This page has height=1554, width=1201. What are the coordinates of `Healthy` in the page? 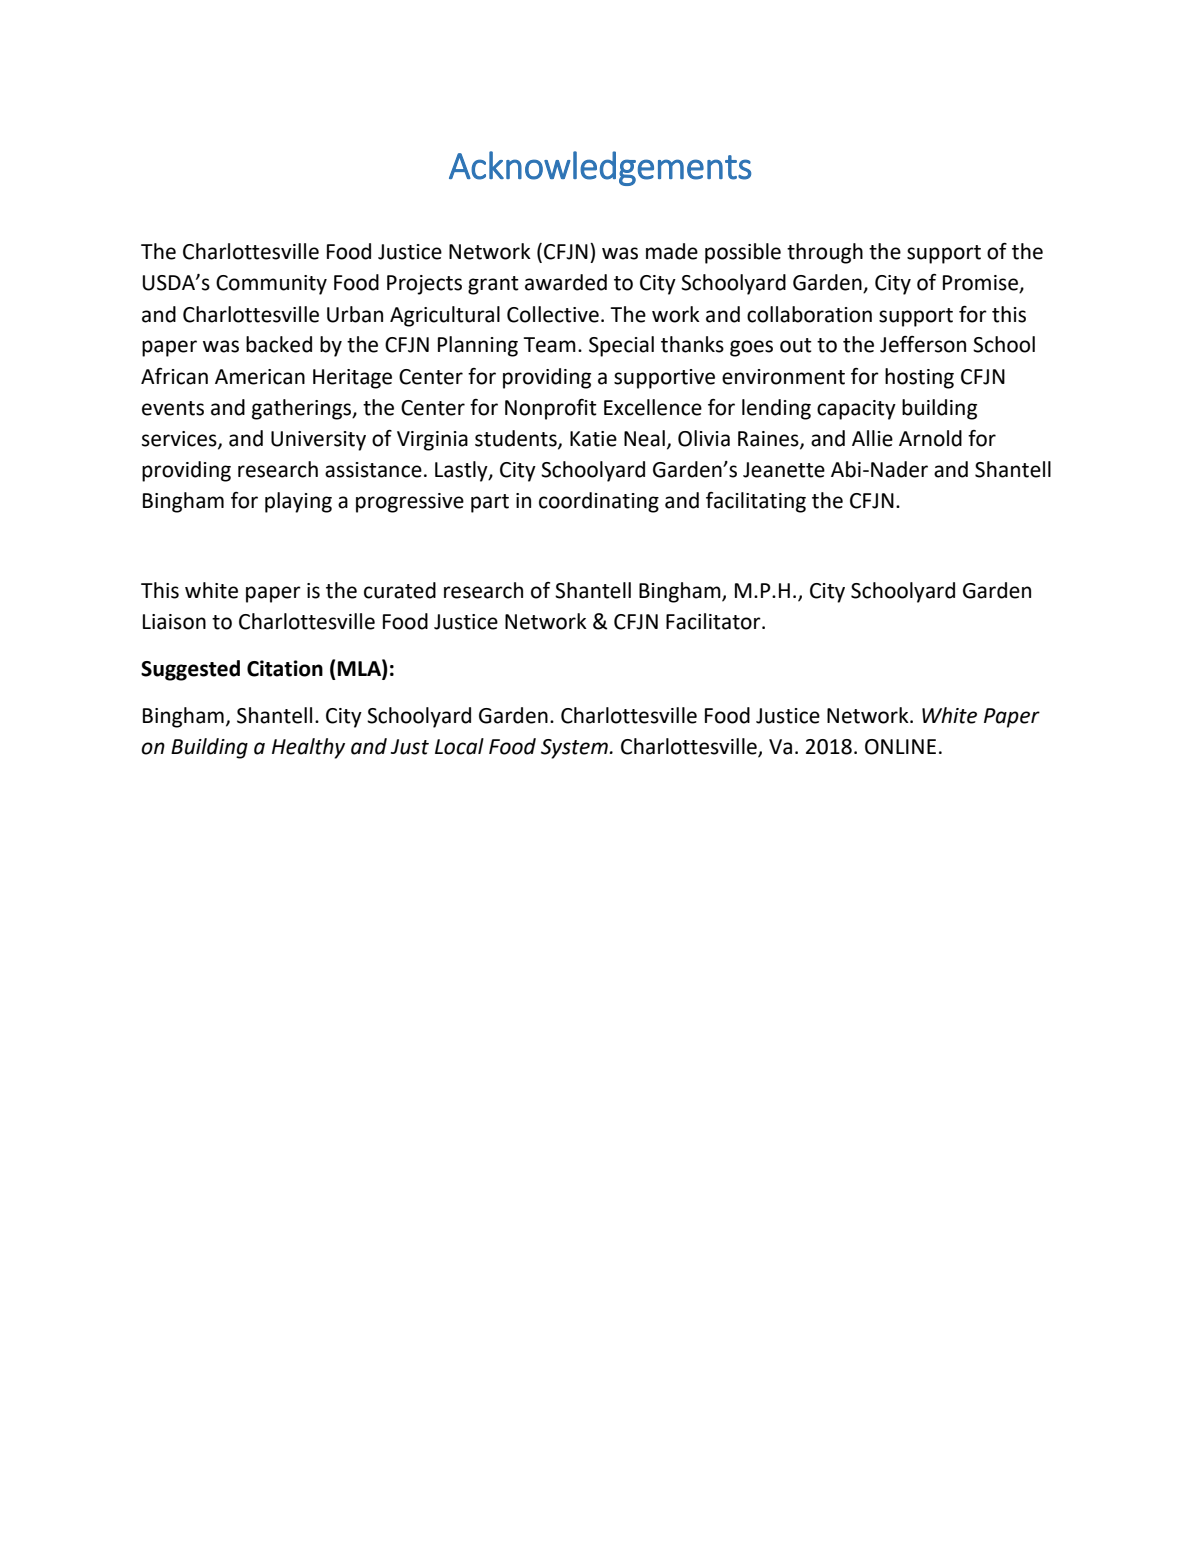 It's located at (308, 748).
